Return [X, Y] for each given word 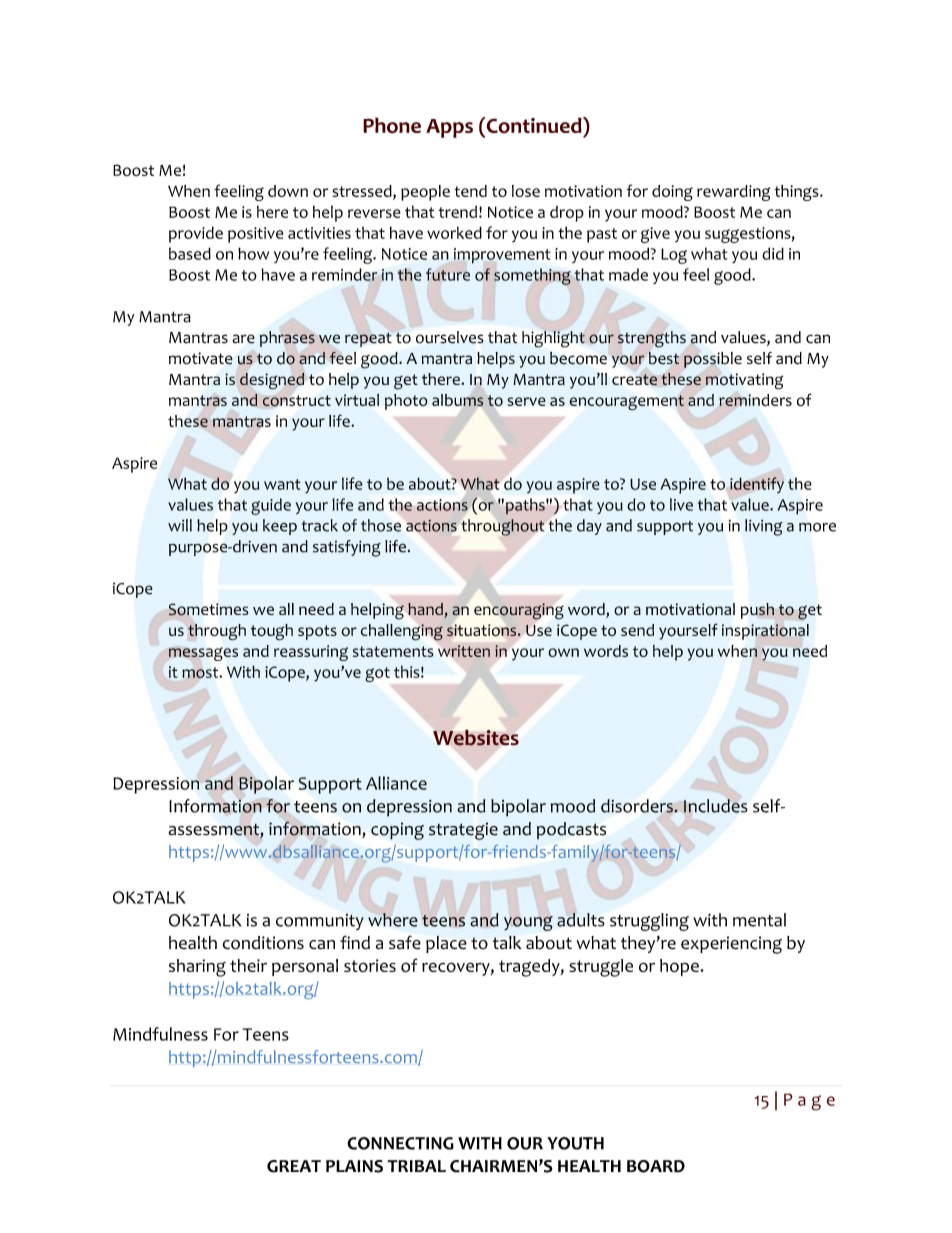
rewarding [734, 193]
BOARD [656, 1166]
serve [526, 401]
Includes [716, 806]
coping [397, 831]
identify [757, 485]
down [288, 191]
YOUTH [575, 1143]
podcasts [571, 830]
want [282, 484]
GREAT [294, 1166]
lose [526, 191]
